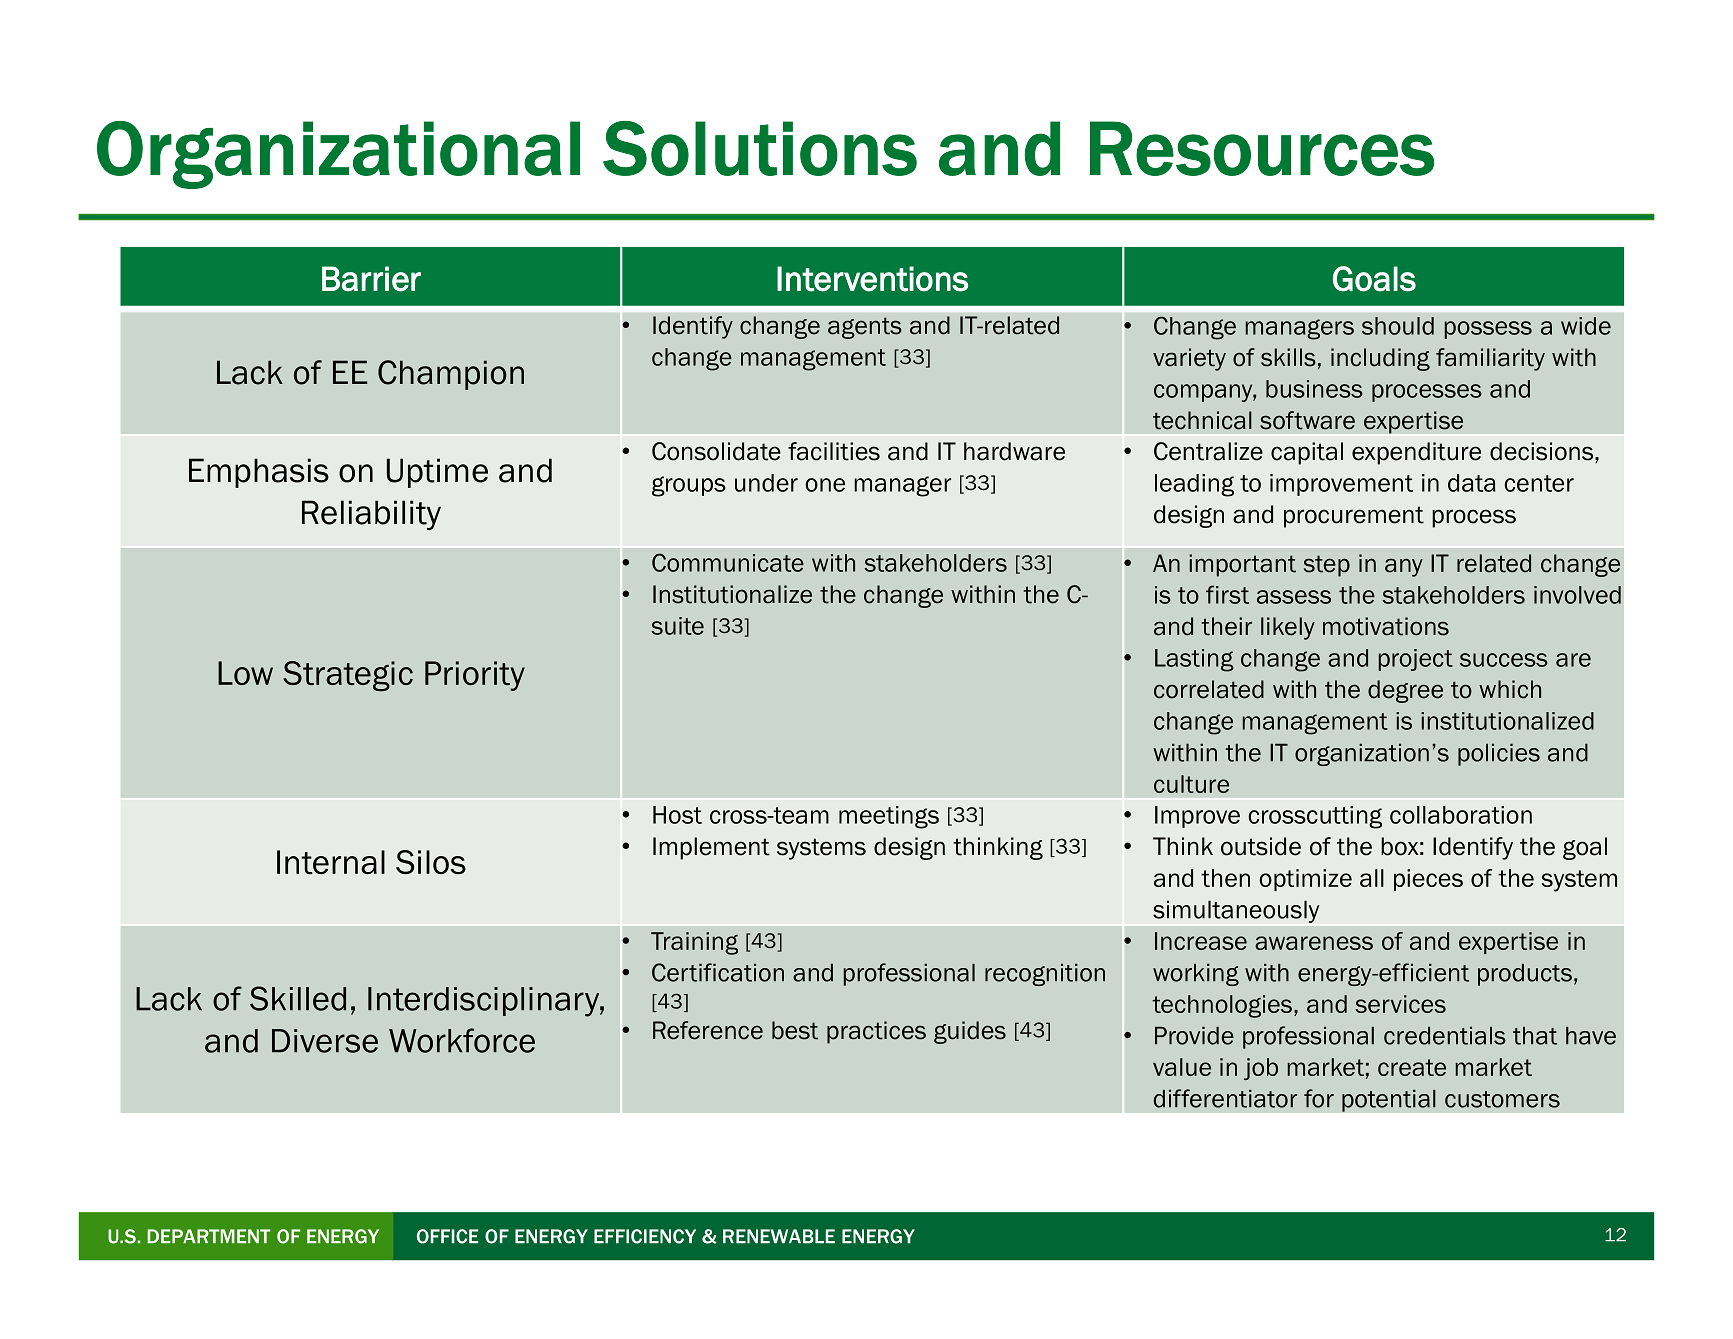  What do you see at coordinates (448, 1236) in the image?
I see `OFFICE` at bounding box center [448, 1236].
